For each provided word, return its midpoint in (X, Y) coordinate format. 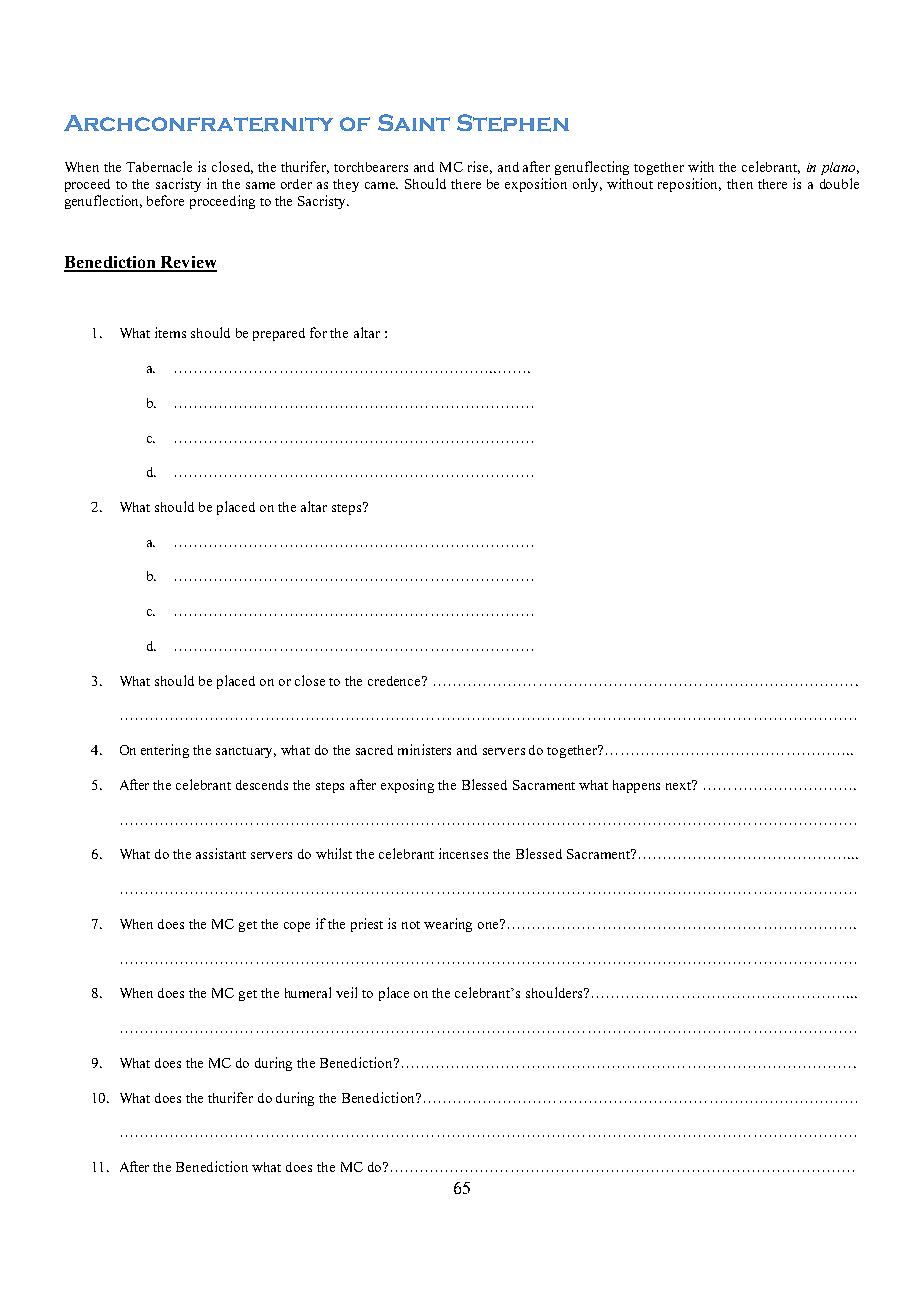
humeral (308, 992)
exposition (536, 185)
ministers (424, 749)
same (260, 185)
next (680, 785)
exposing (407, 786)
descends (262, 785)
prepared (279, 334)
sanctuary (246, 752)
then (740, 184)
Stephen (513, 123)
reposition (689, 185)
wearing (448, 925)
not (411, 925)
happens (636, 786)
